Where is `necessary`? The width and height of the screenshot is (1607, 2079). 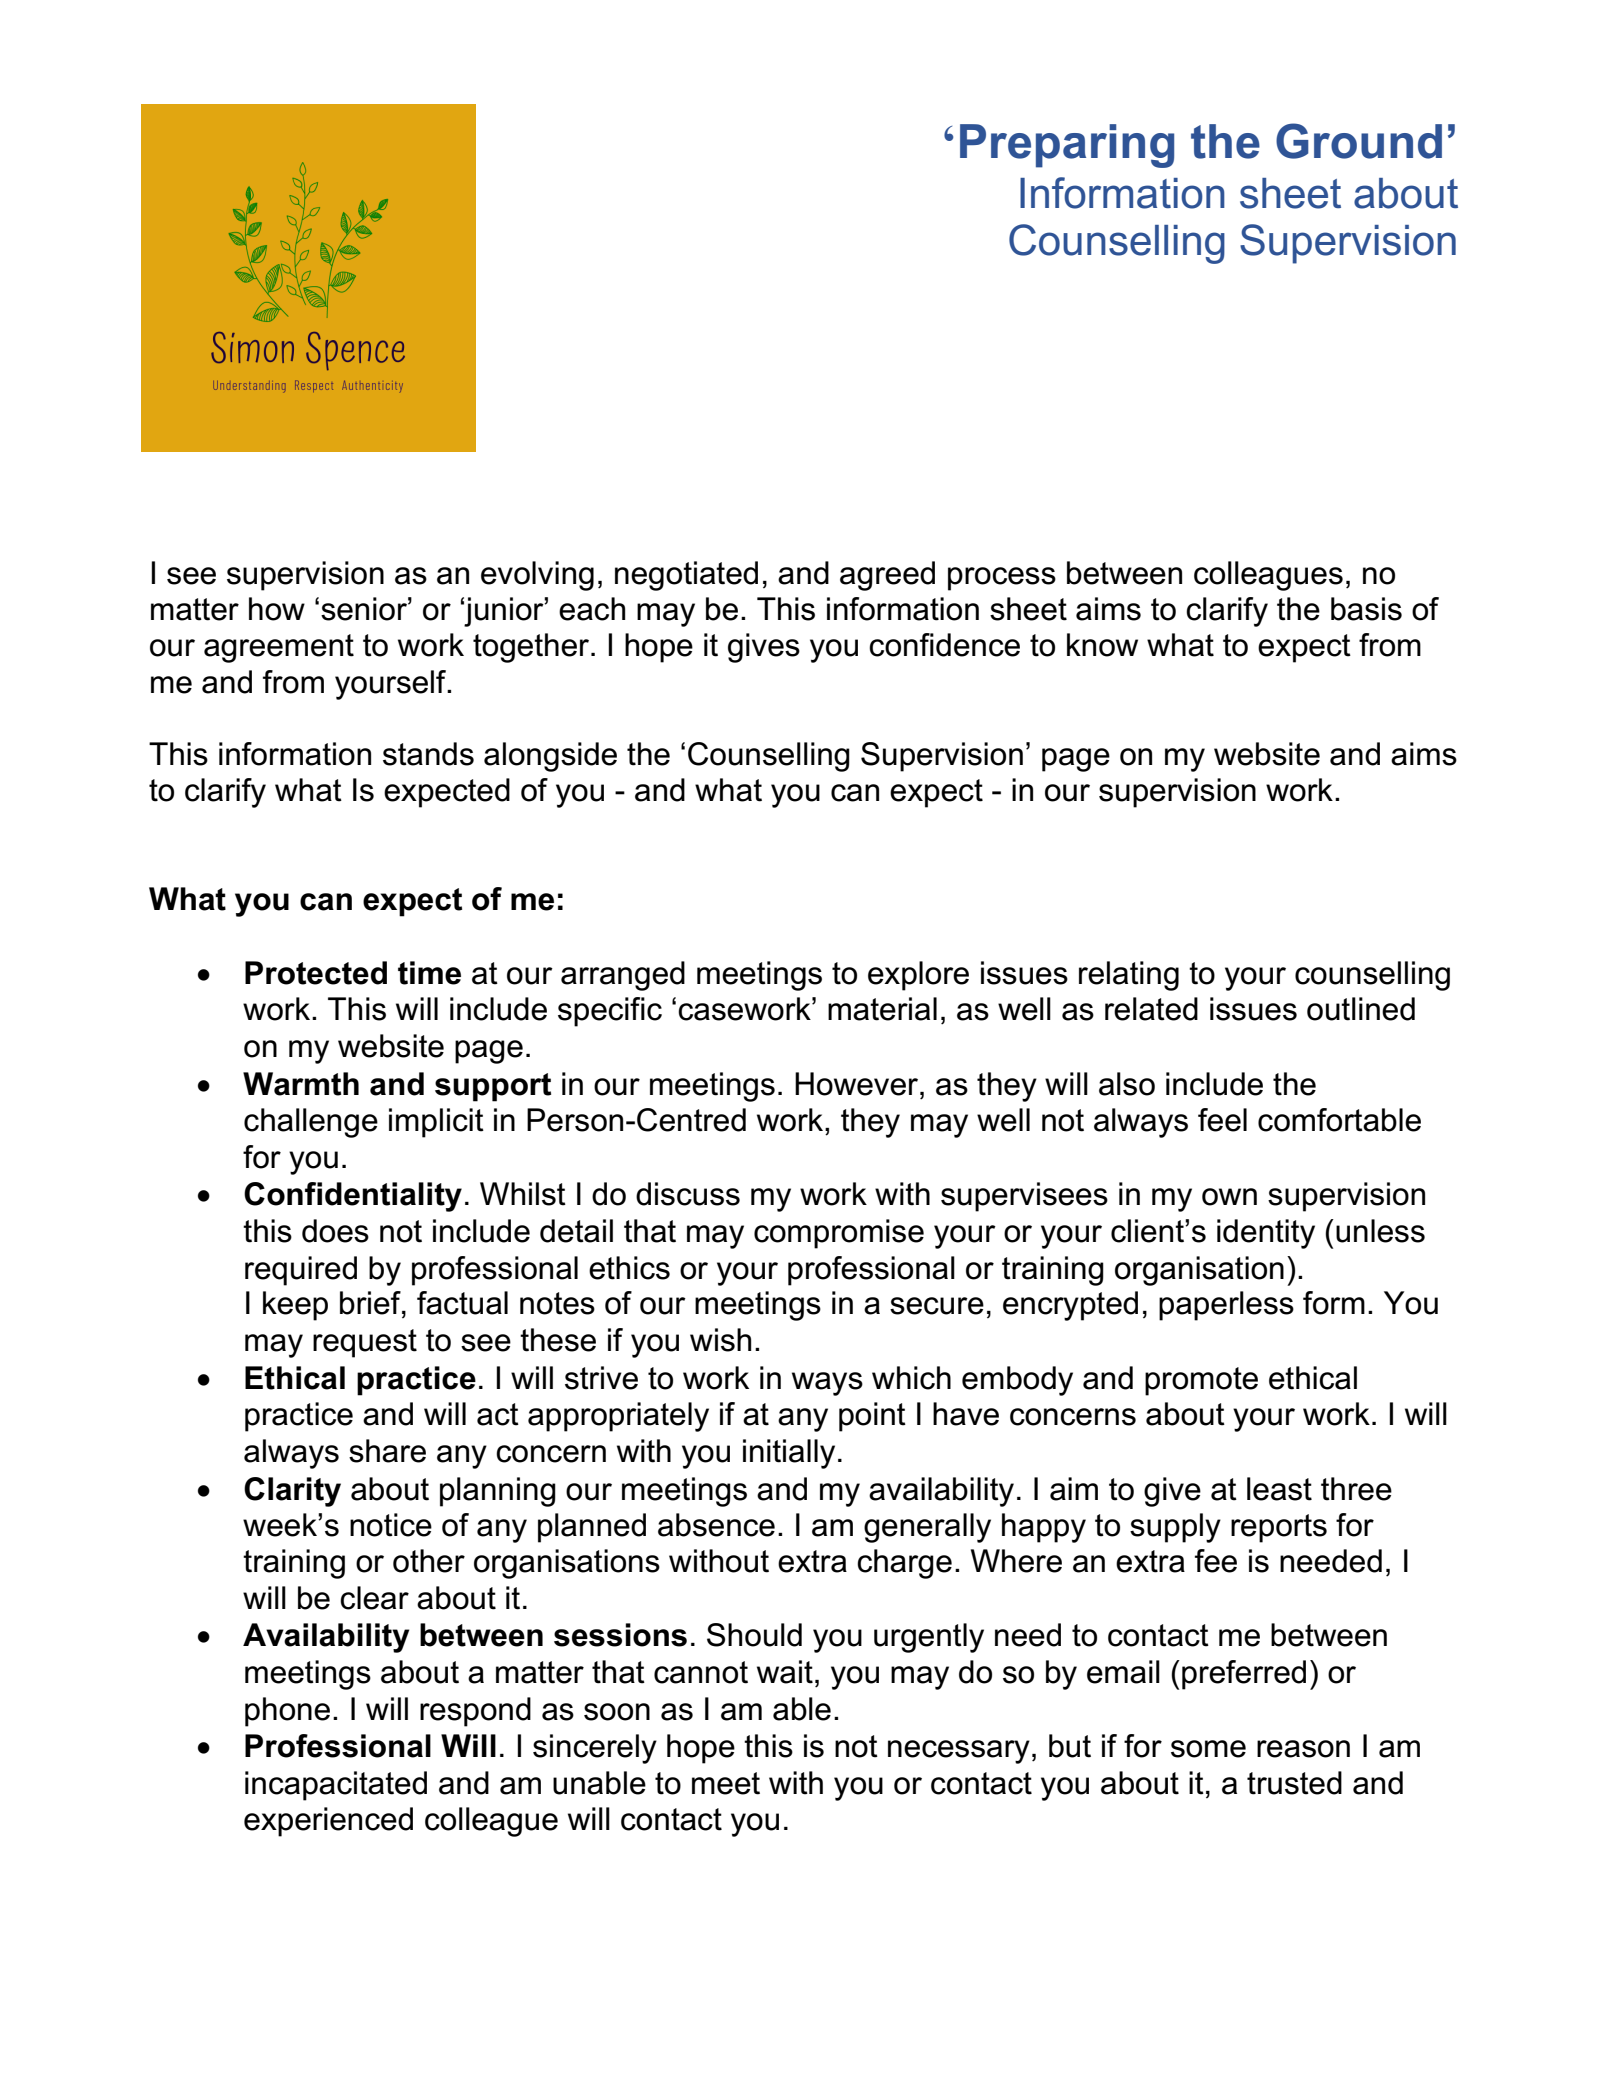 necessary is located at coordinates (959, 1752).
